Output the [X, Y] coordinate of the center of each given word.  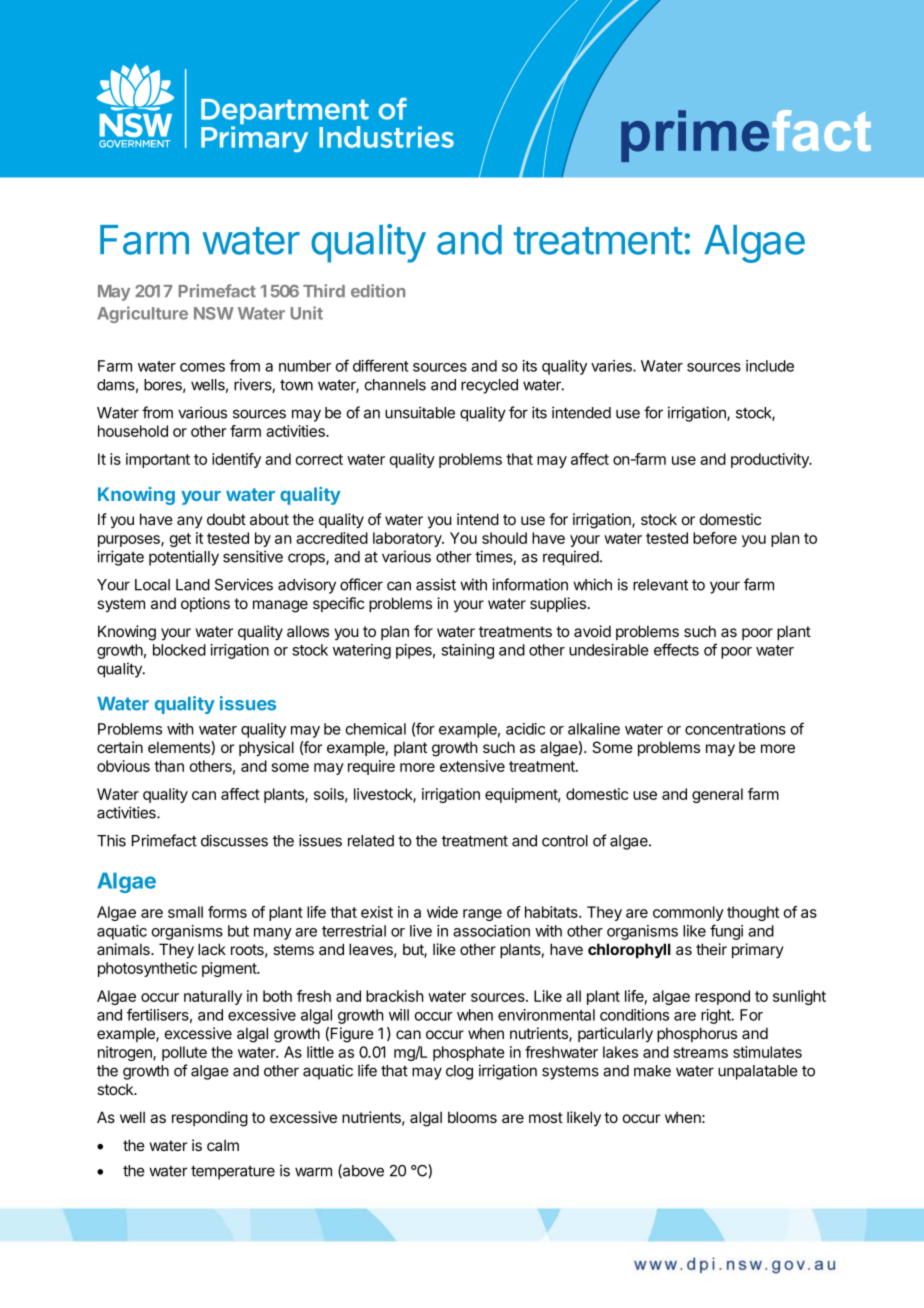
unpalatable [758, 1072]
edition [378, 291]
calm [223, 1145]
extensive [472, 766]
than [169, 766]
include [770, 366]
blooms [472, 1117]
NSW [214, 313]
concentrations [735, 729]
